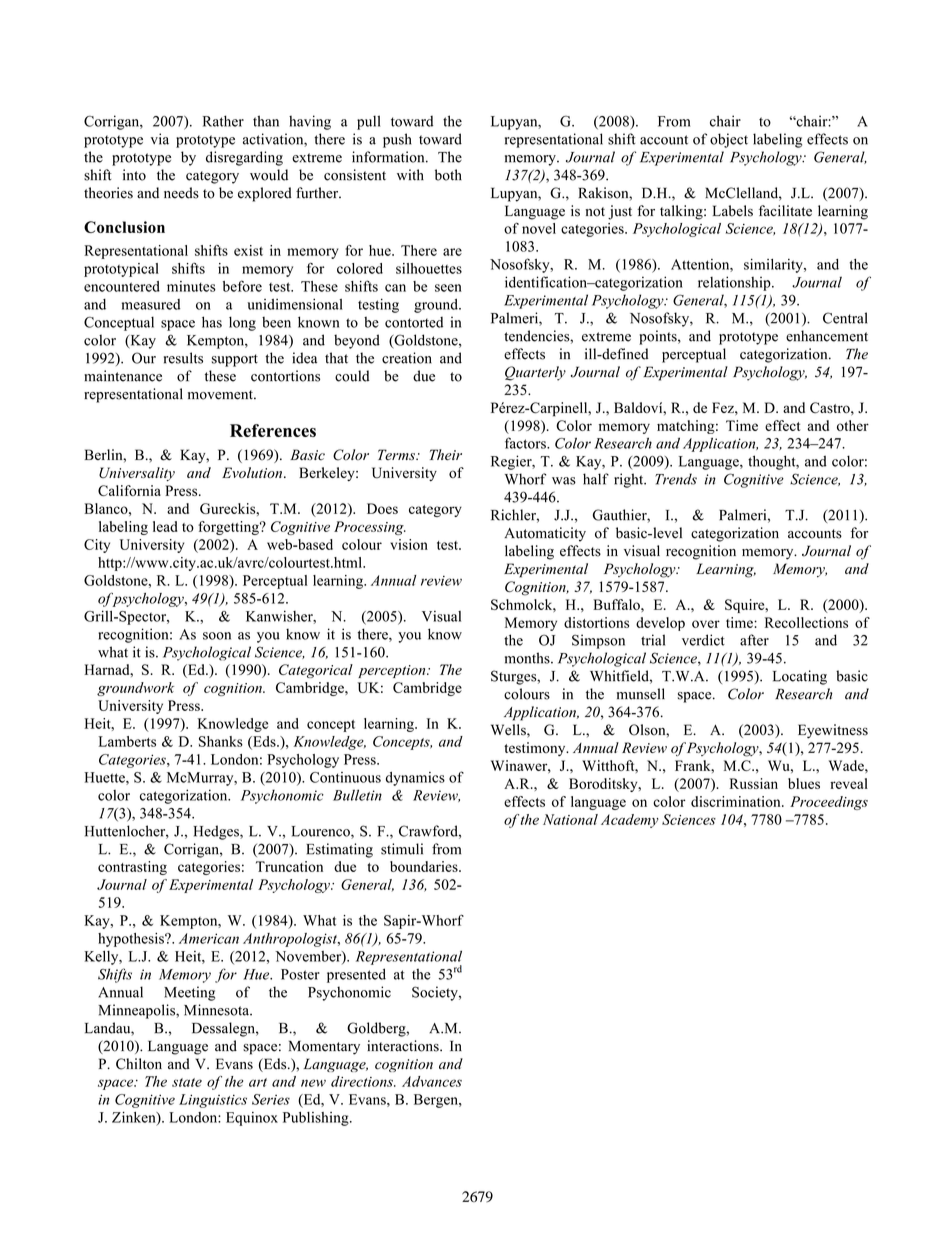 This screenshot has width=952, height=1233. Describe the element at coordinates (754, 640) in the screenshot. I see `after` at that location.
